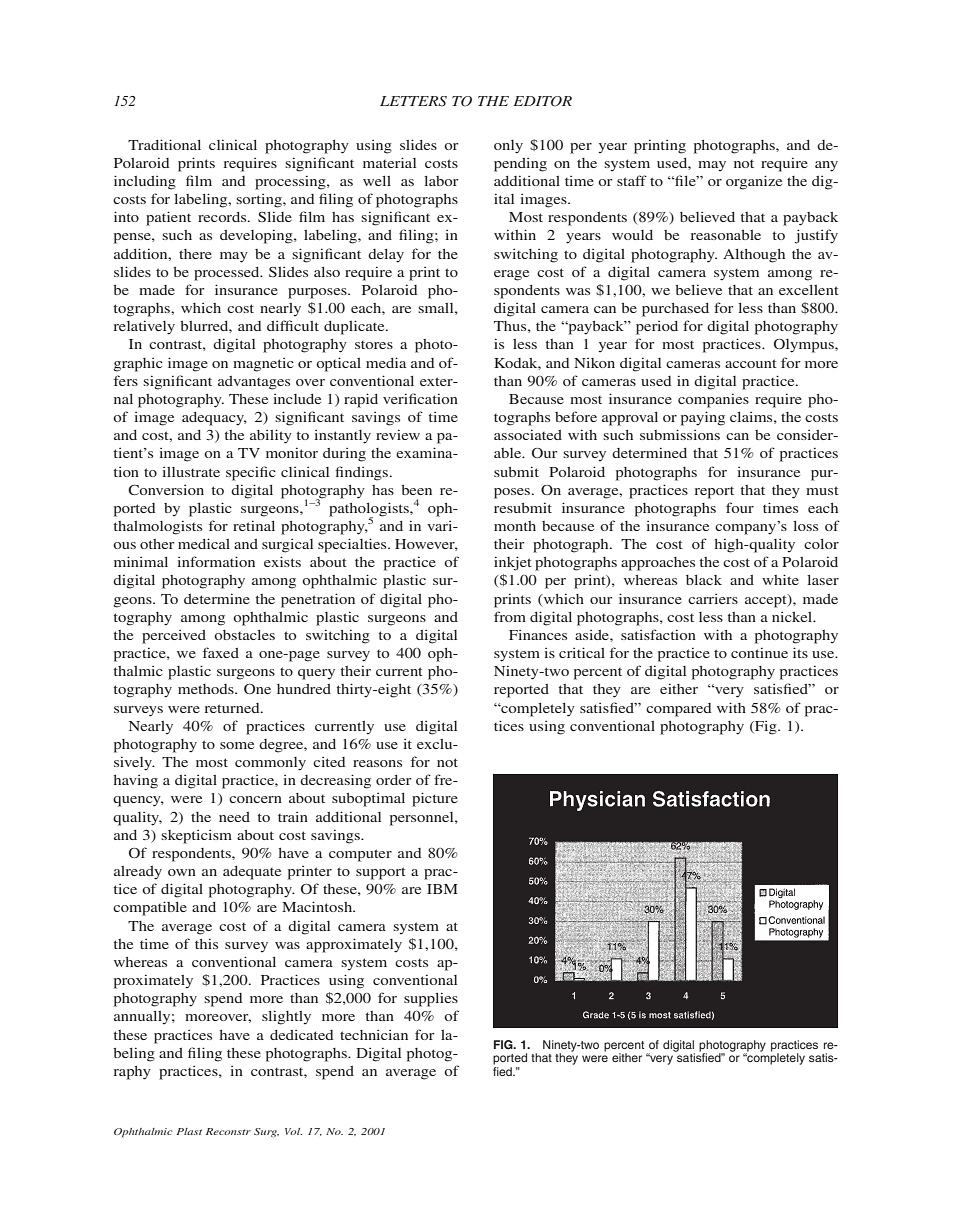 Image resolution: width=980 pixels, height=1226 pixels. I want to click on including, so click(145, 182).
